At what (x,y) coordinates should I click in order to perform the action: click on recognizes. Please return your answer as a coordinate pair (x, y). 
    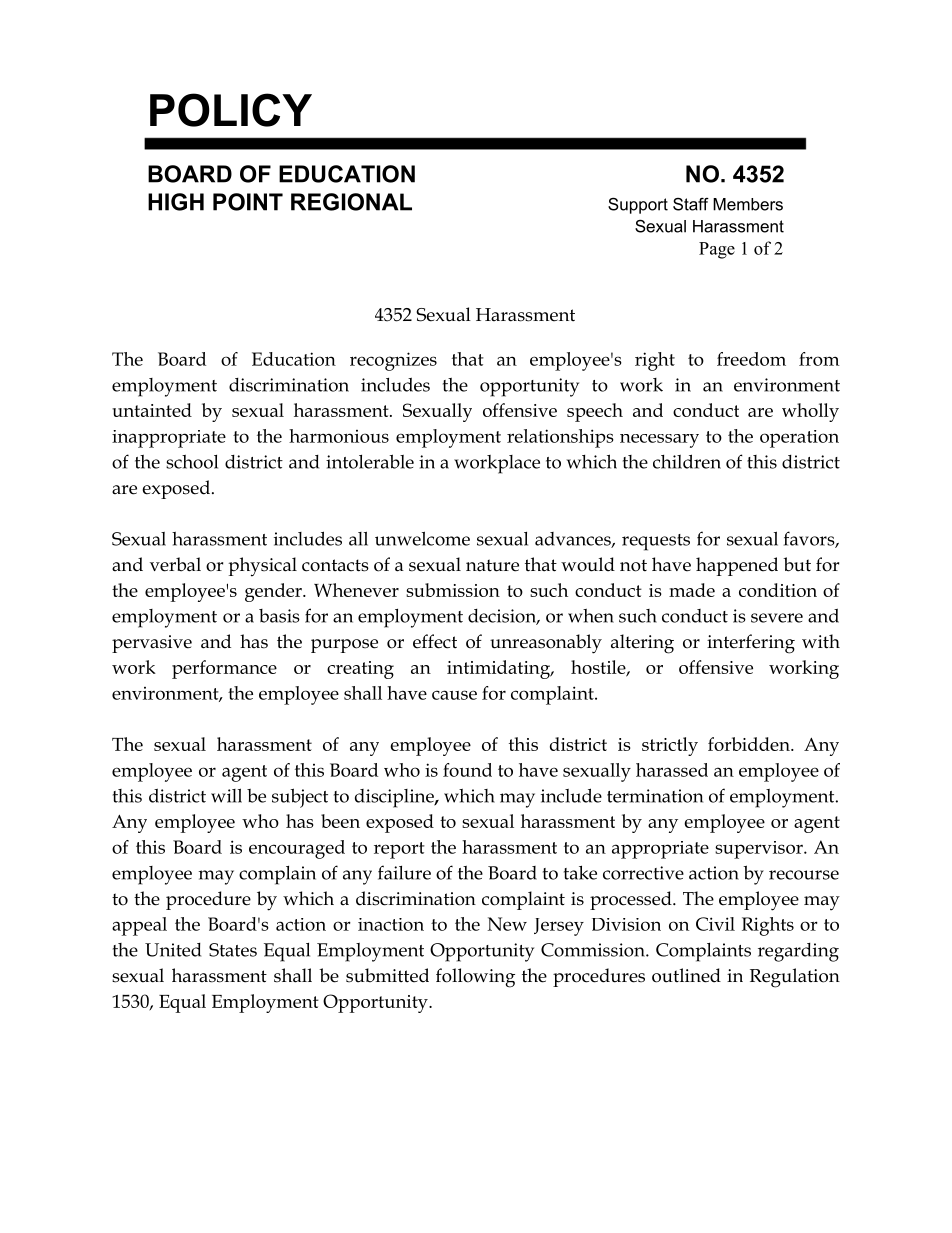
    Looking at the image, I should click on (393, 361).
